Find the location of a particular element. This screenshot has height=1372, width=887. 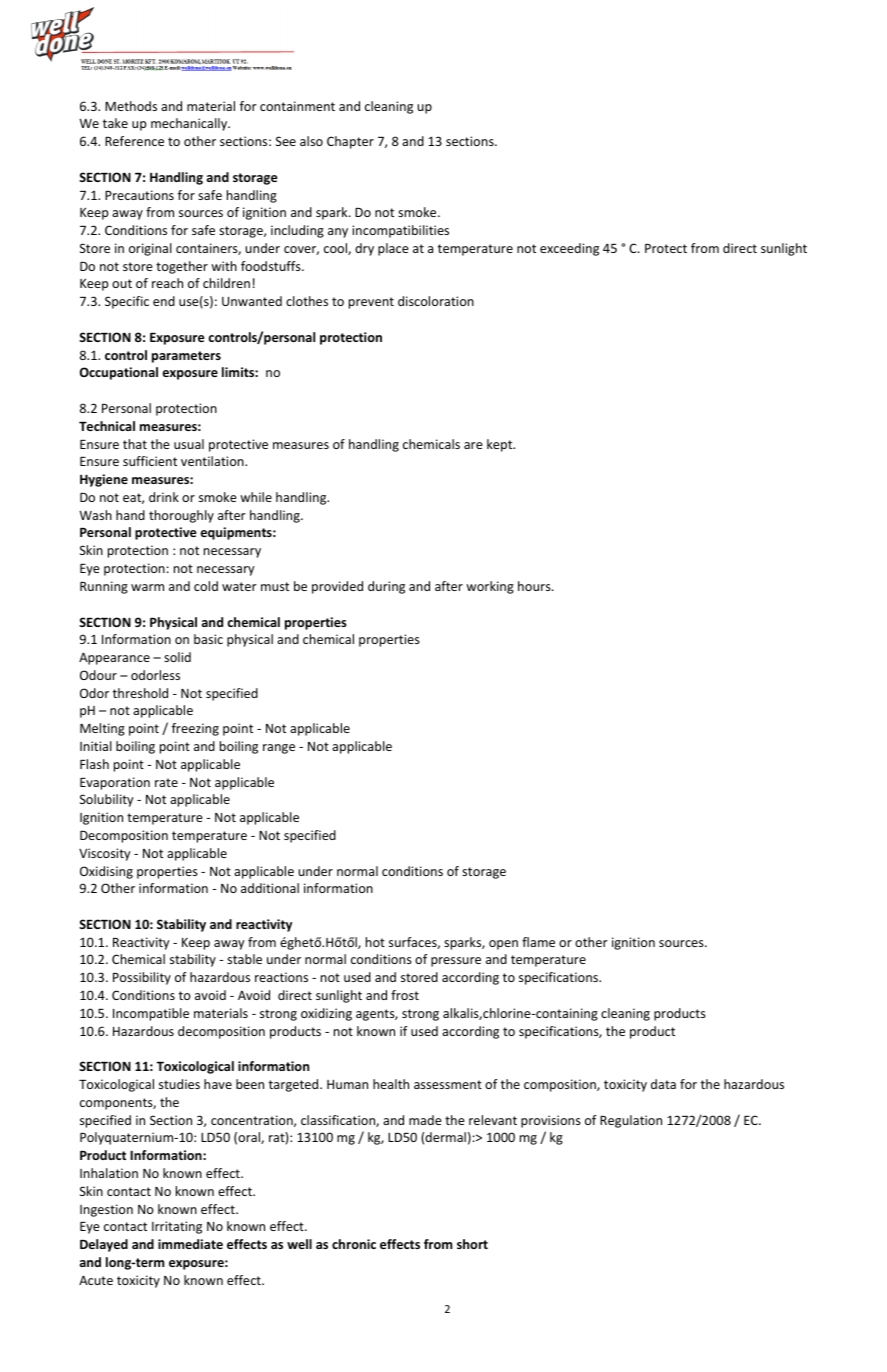

warm is located at coordinates (147, 587).
